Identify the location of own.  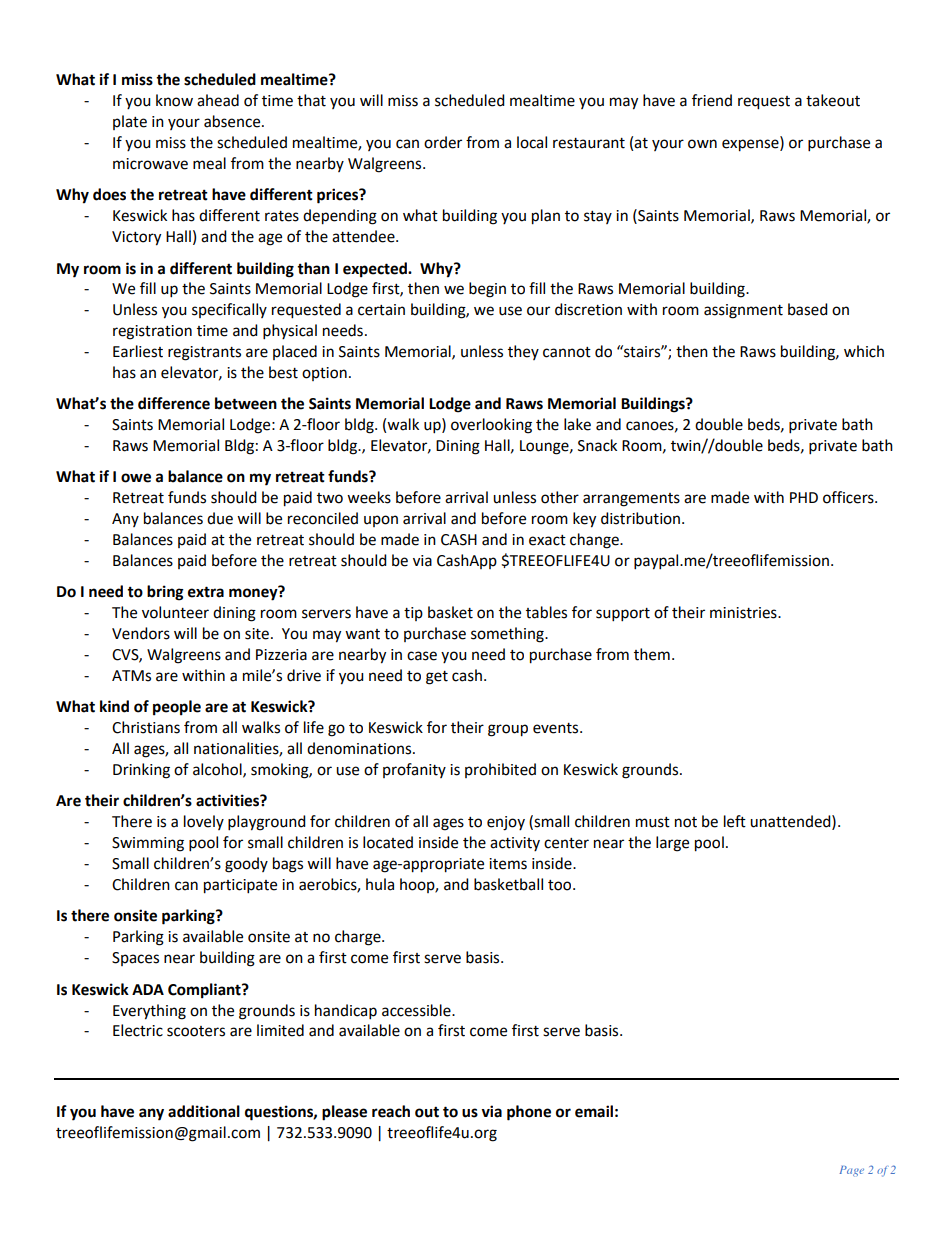
(702, 144).
